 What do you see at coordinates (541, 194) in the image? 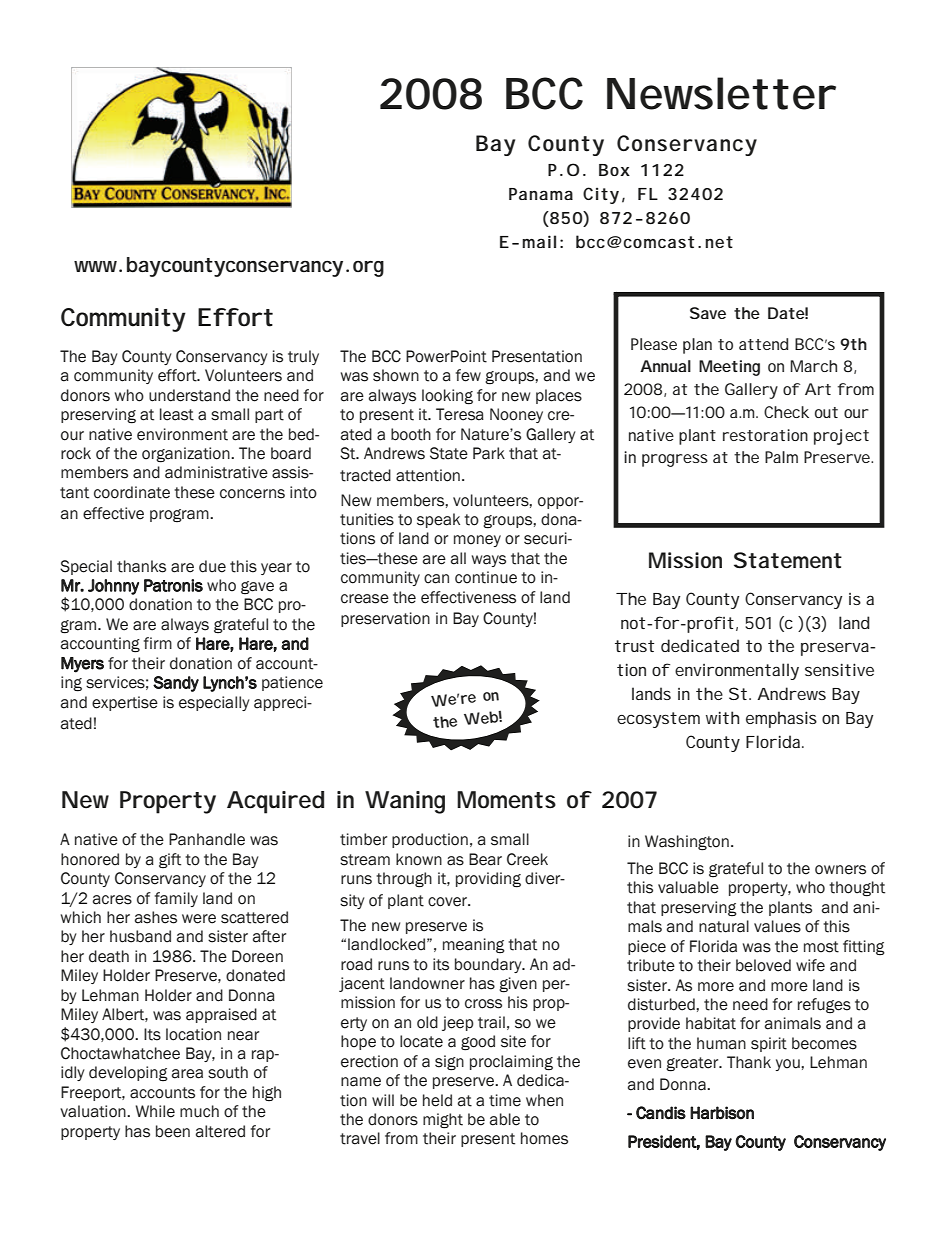
I see `Panama` at bounding box center [541, 194].
